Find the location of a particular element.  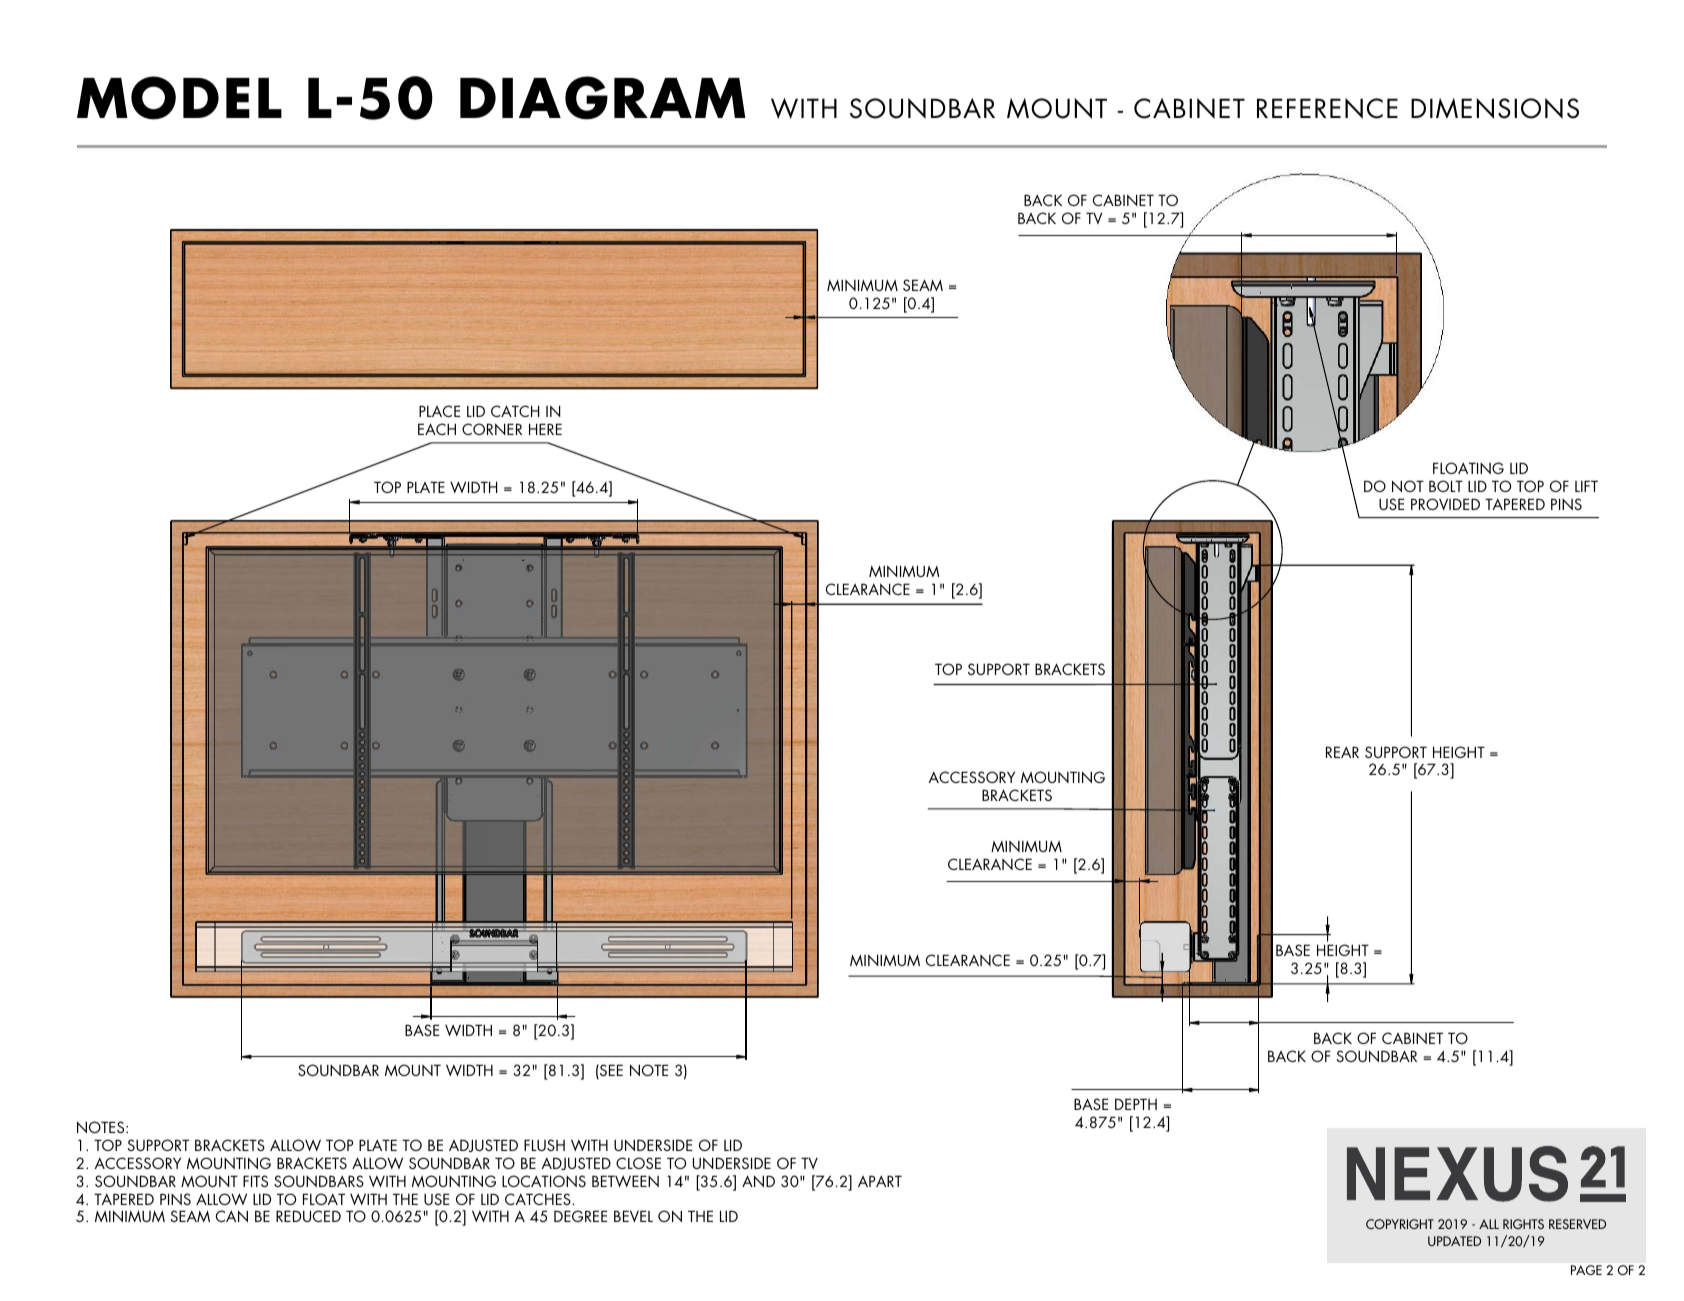

REAR is located at coordinates (1342, 752).
